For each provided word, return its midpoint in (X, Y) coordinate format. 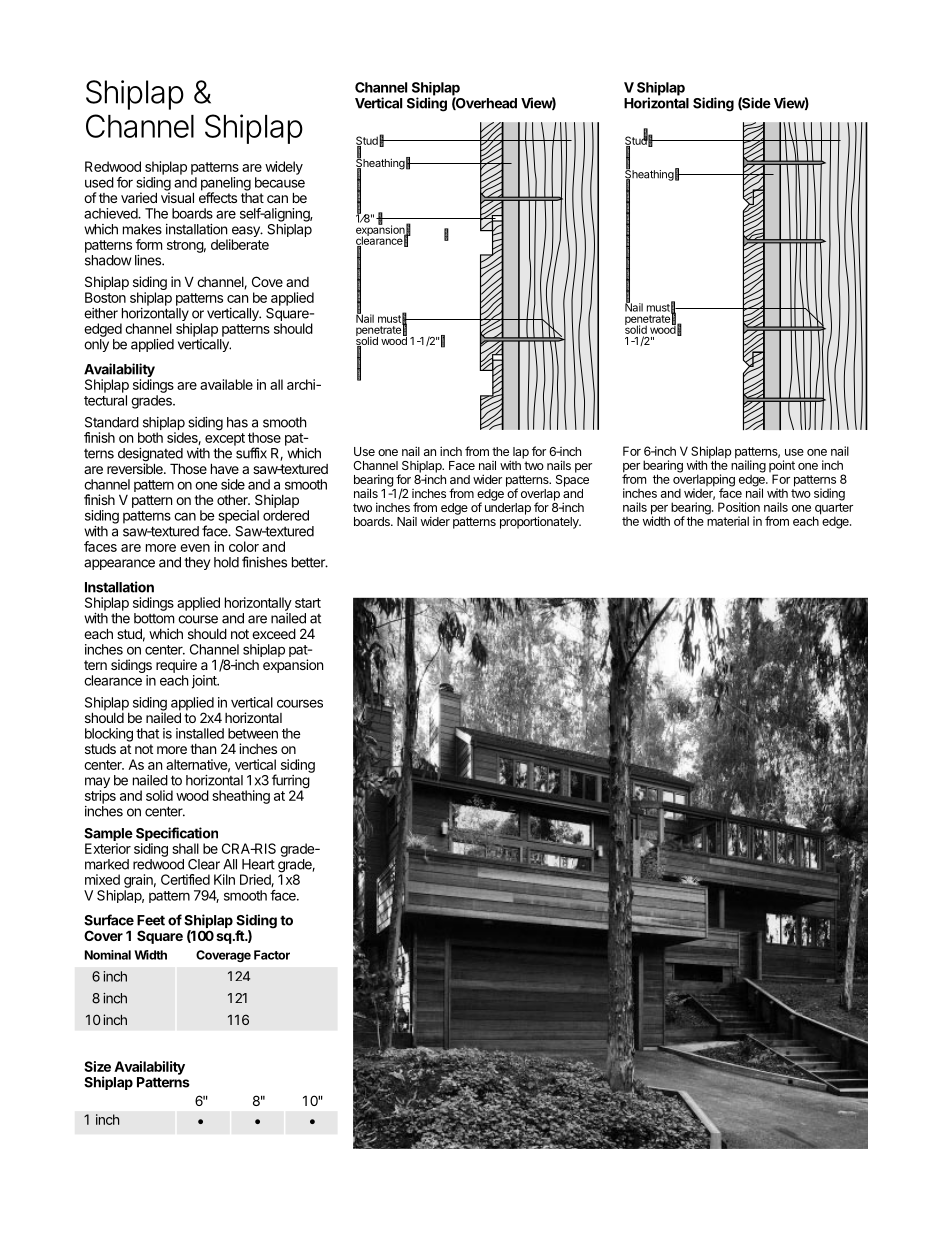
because (280, 182)
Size (97, 1066)
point (782, 467)
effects (218, 196)
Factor (272, 955)
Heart (258, 864)
